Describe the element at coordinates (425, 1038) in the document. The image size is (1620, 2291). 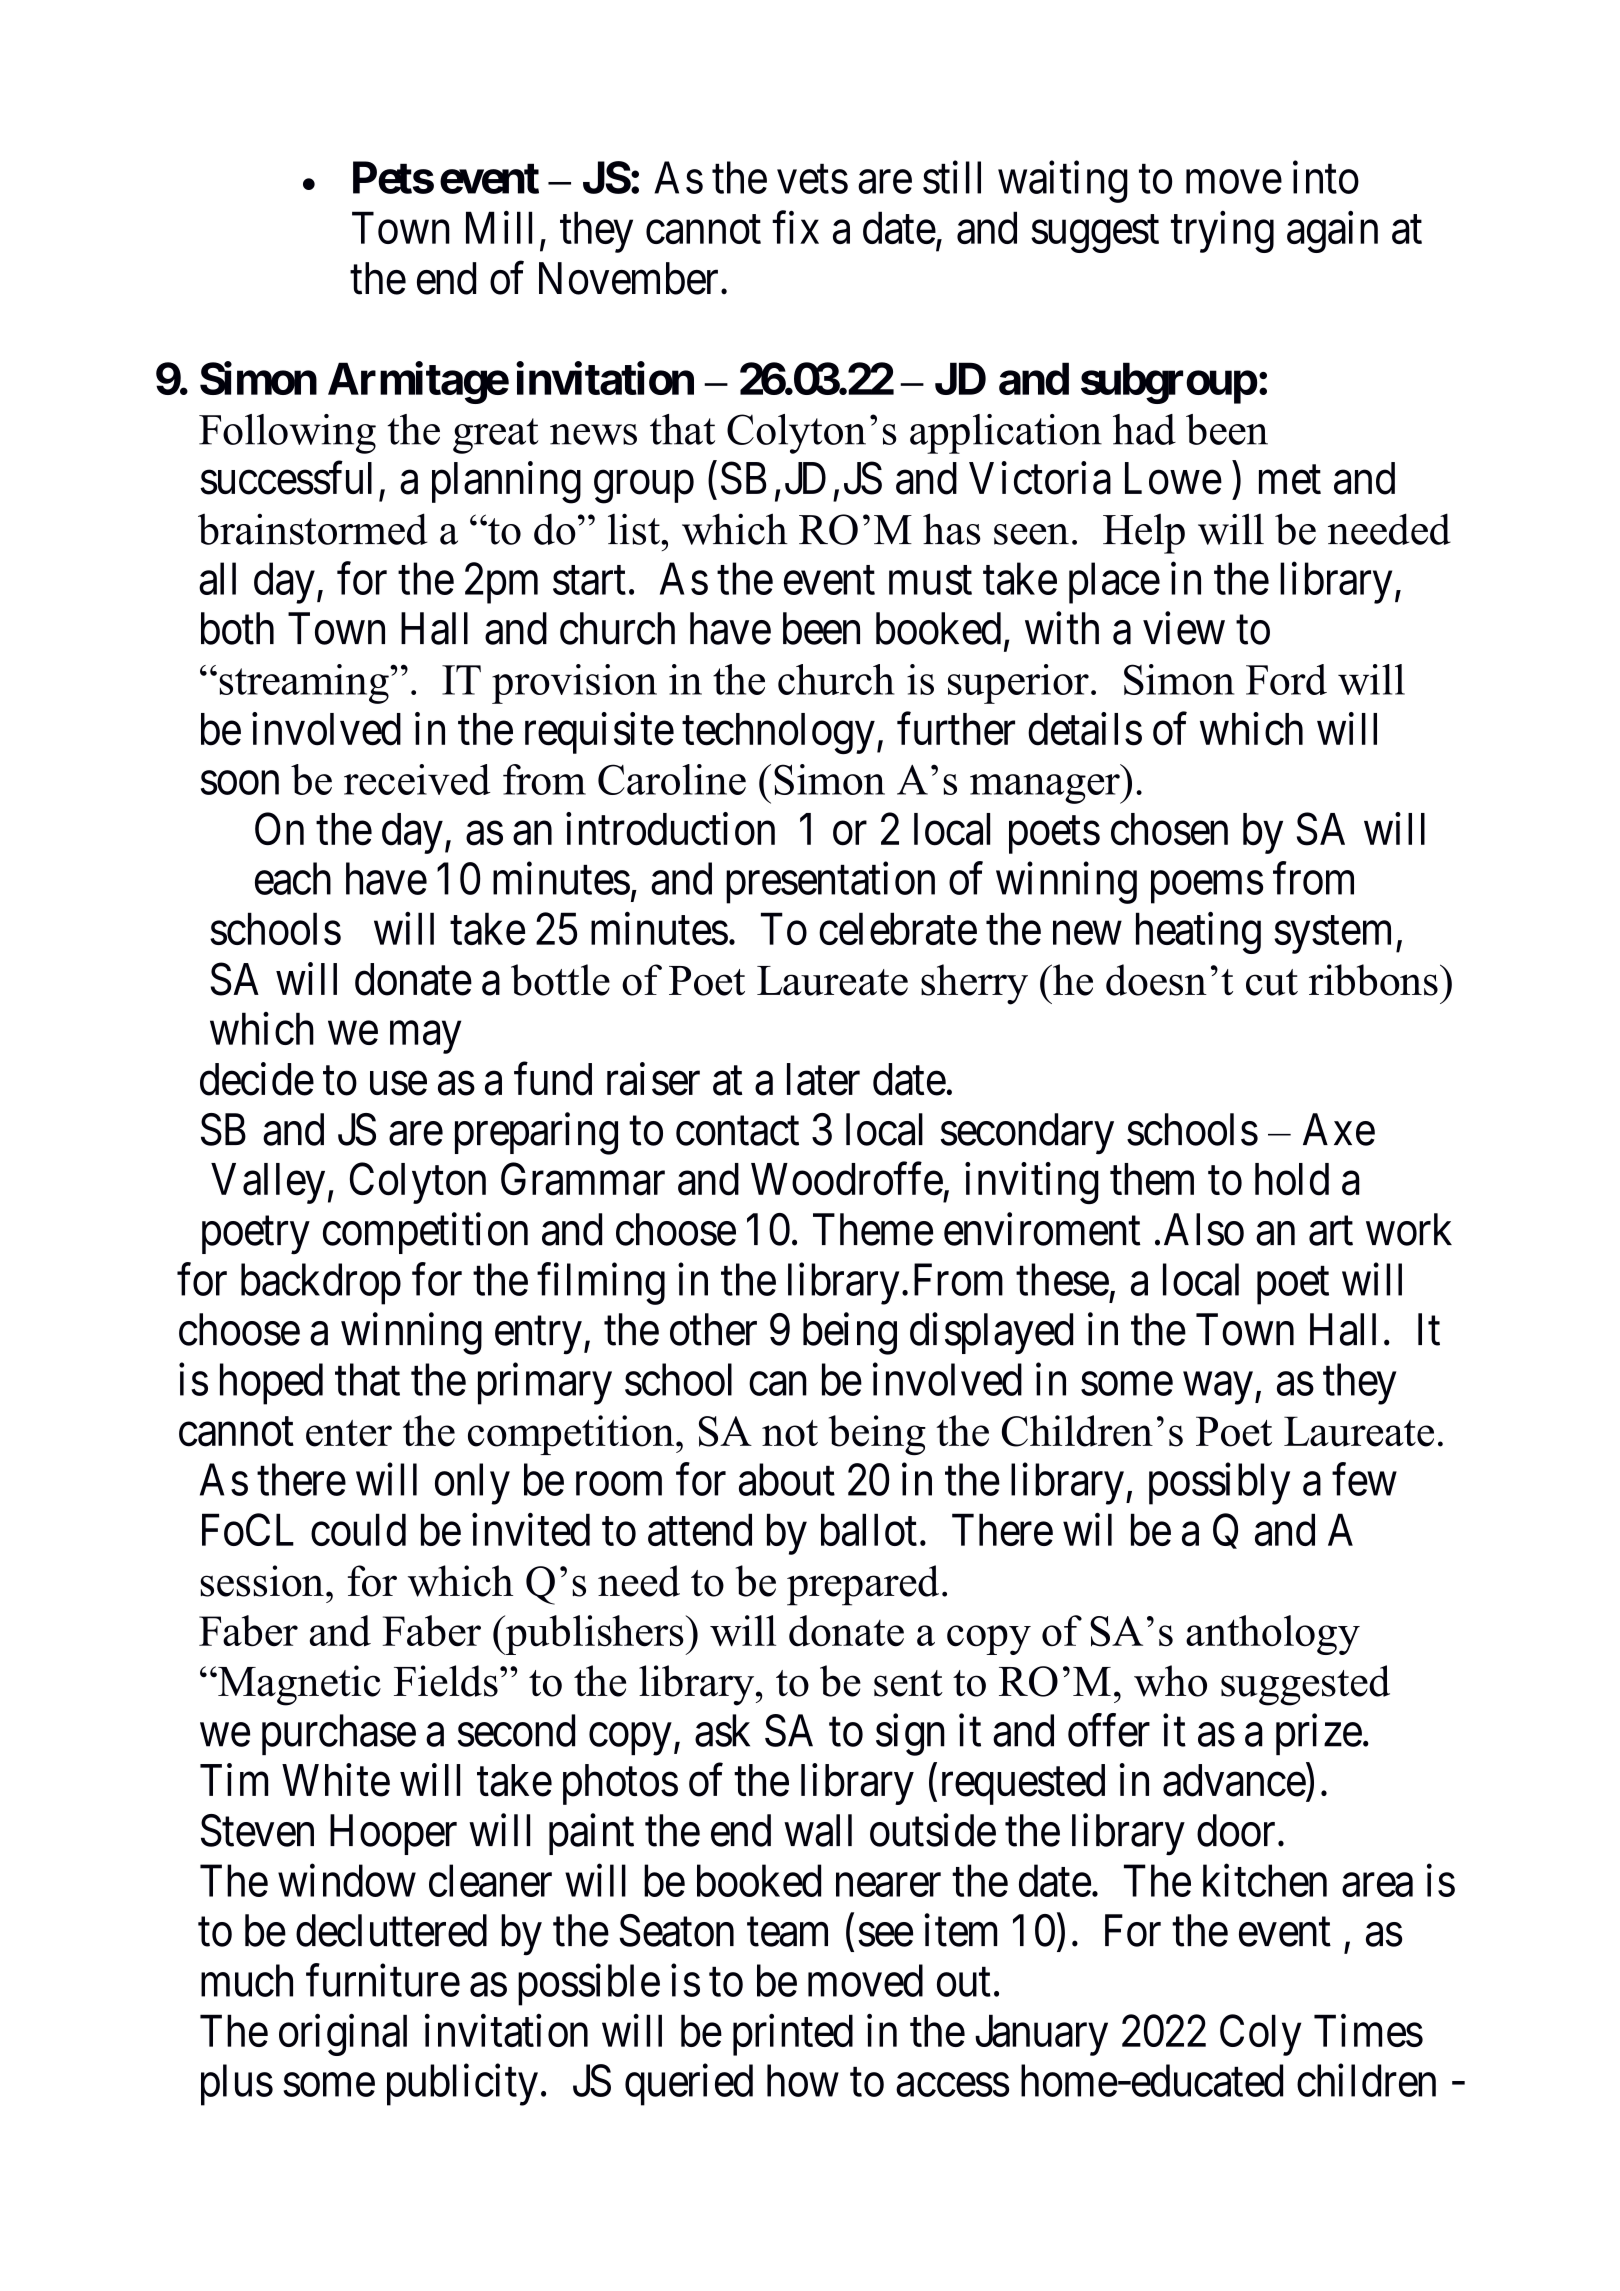
I see `may` at that location.
